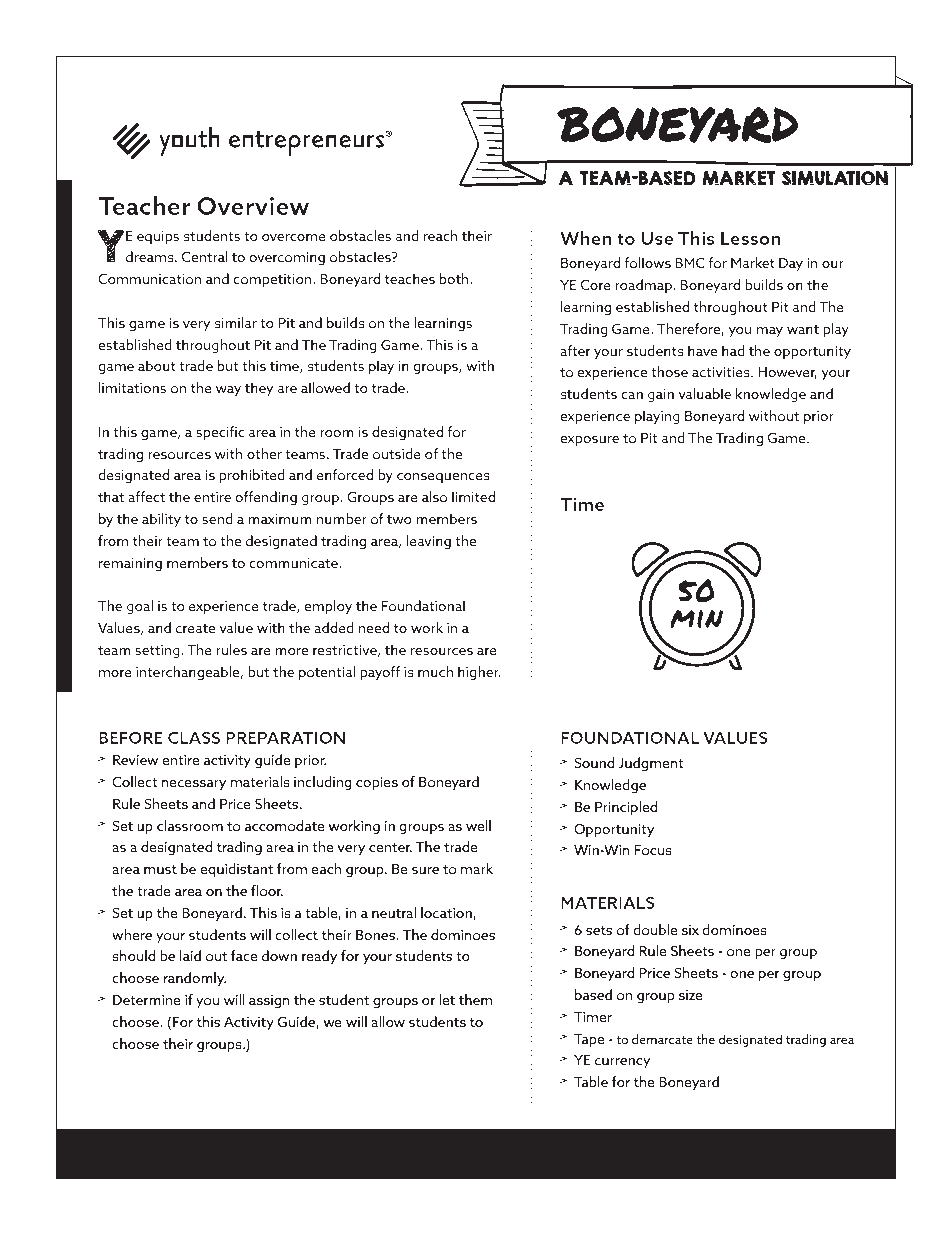 This document has width=952, height=1233. Describe the element at coordinates (478, 825) in the document. I see `well` at that location.
